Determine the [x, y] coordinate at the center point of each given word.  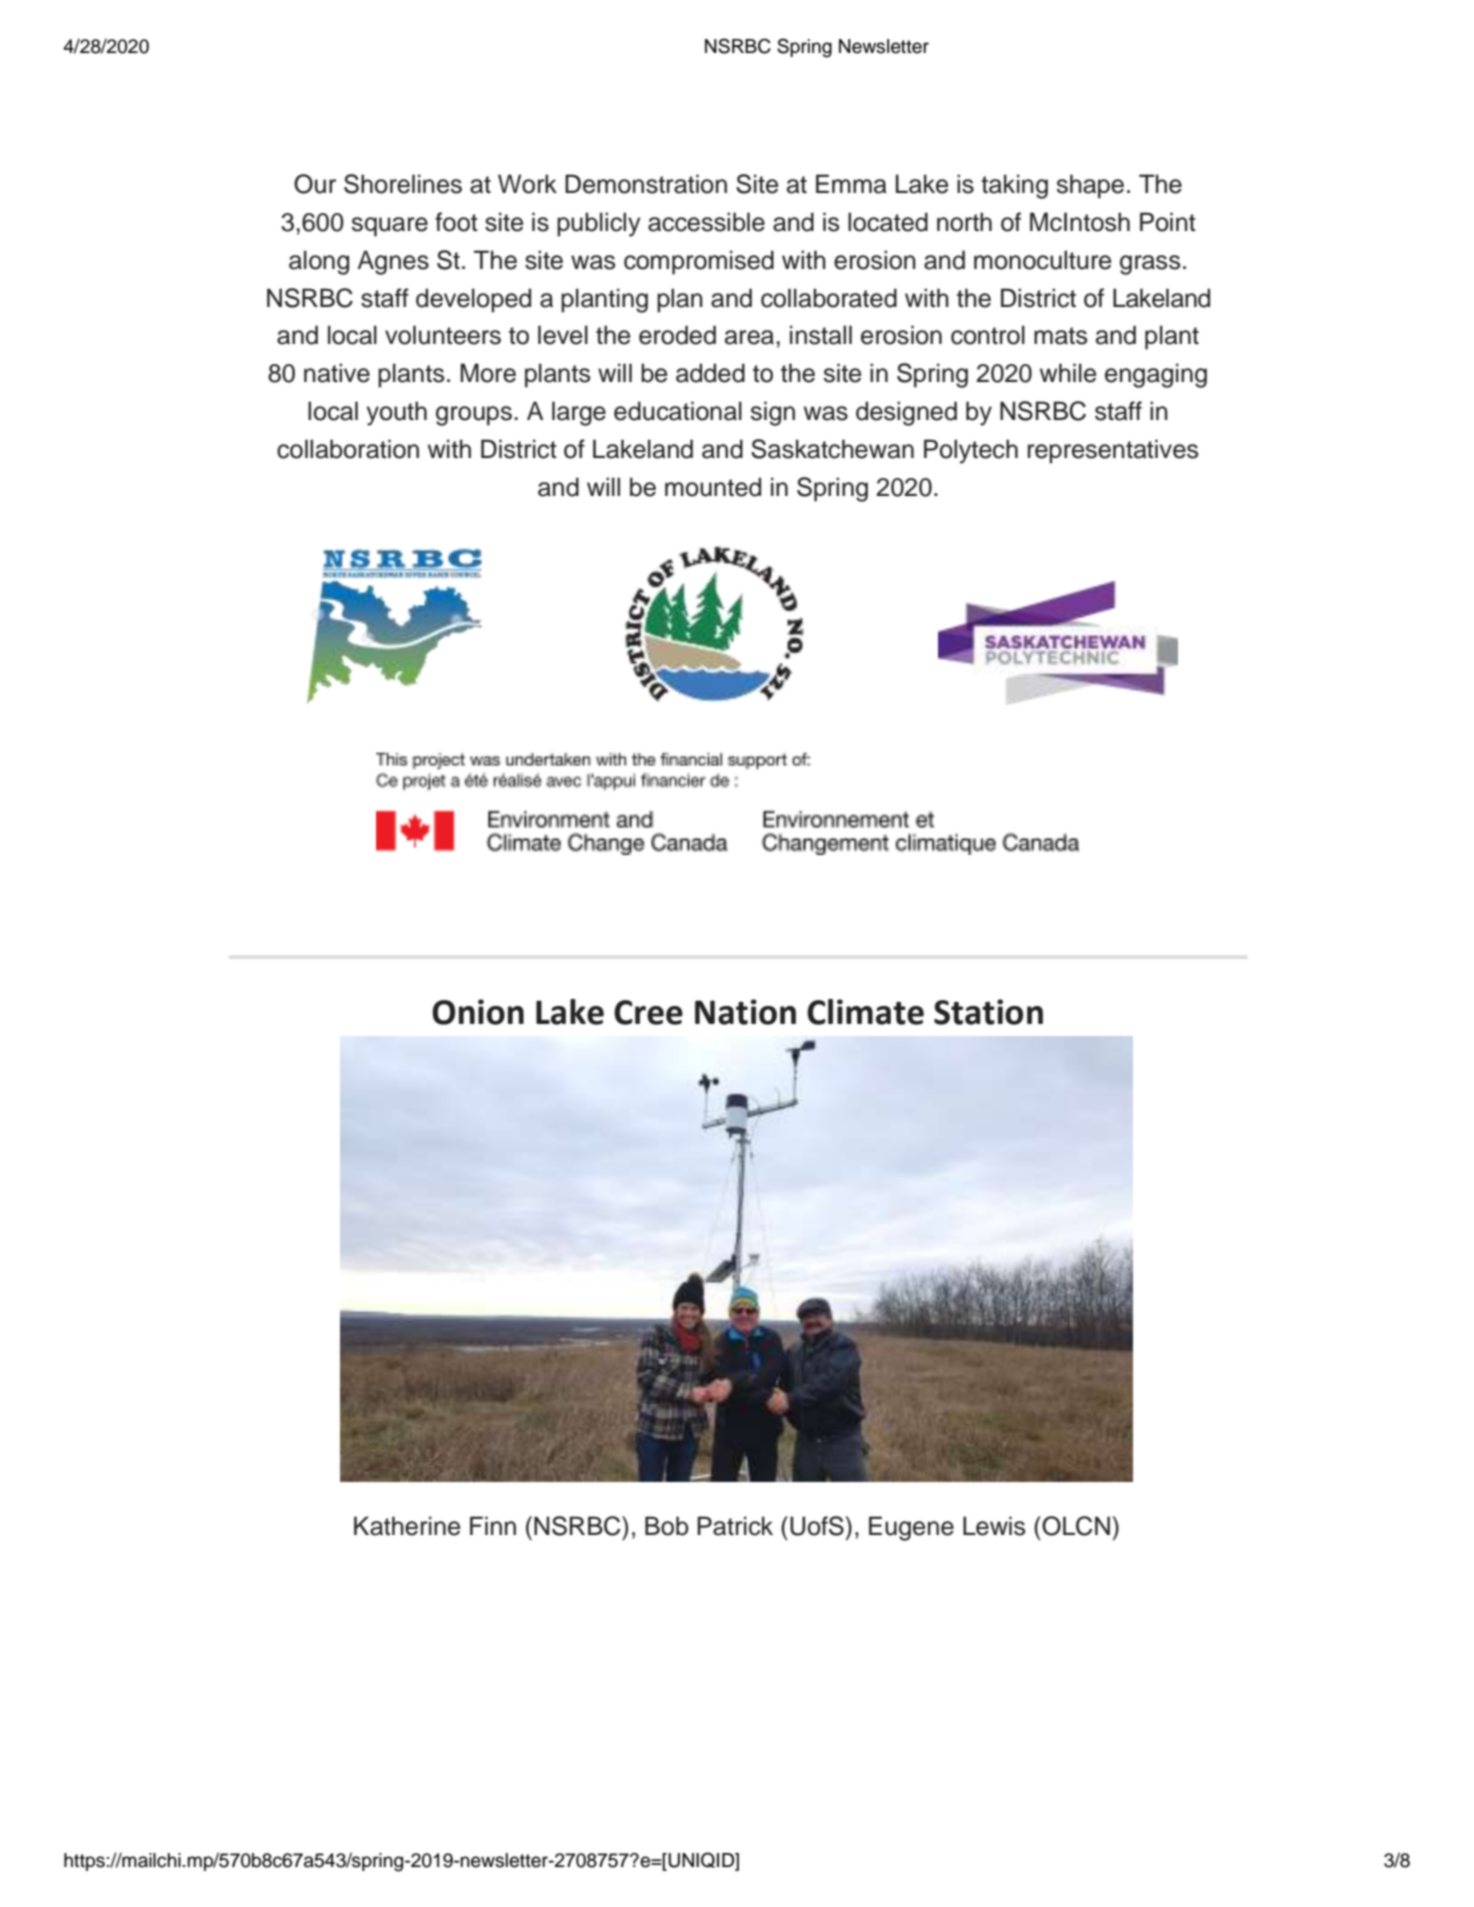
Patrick [735, 1526]
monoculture [1042, 260]
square [390, 227]
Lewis [994, 1526]
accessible [706, 222]
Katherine [407, 1526]
